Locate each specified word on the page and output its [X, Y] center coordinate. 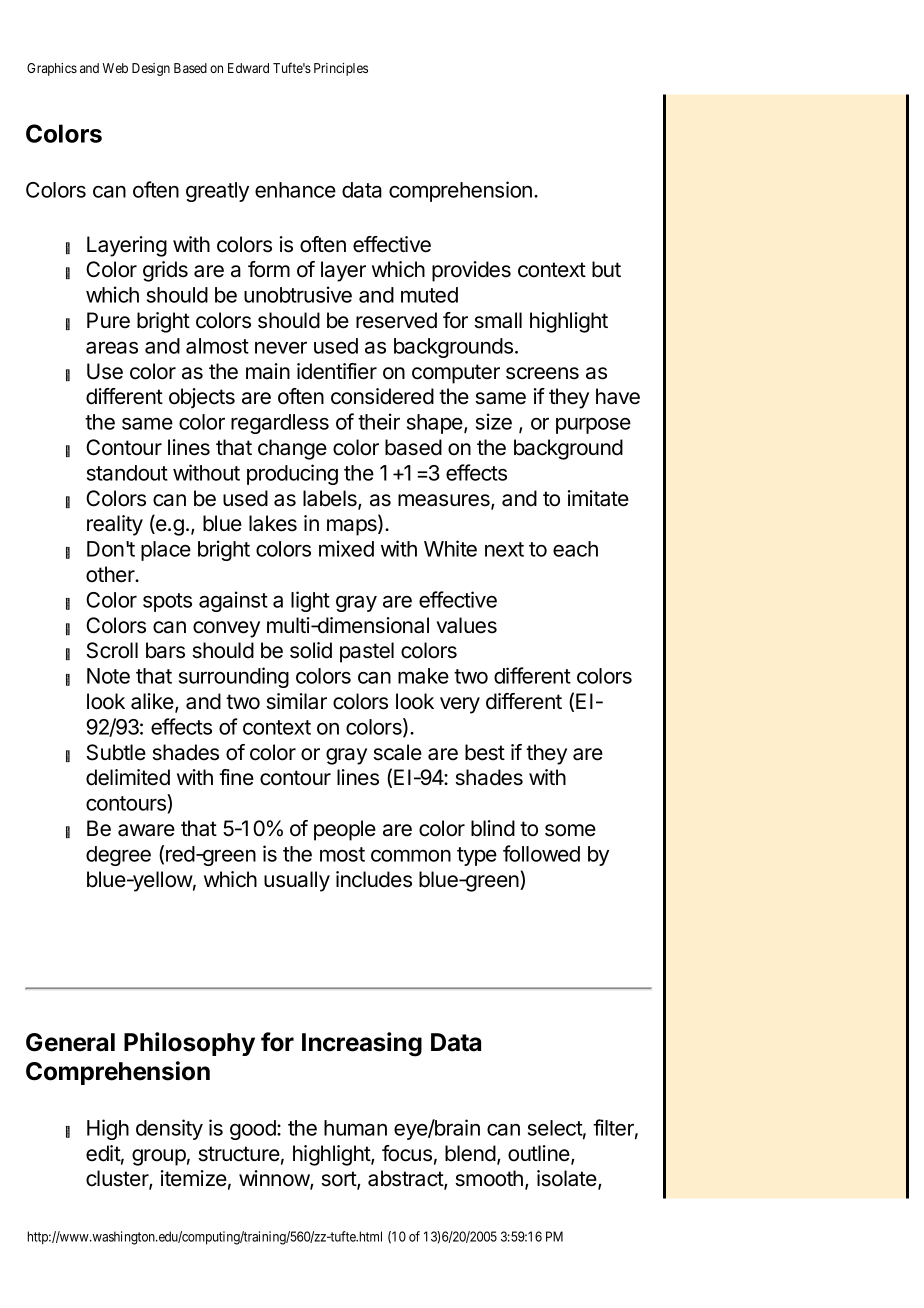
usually [297, 881]
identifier [337, 371]
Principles [341, 69]
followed [541, 853]
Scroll [112, 650]
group [159, 1157]
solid [311, 650]
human [355, 1128]
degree [118, 856]
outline [540, 1154]
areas [112, 347]
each [575, 549]
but [606, 269]
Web [115, 68]
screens [542, 373]
